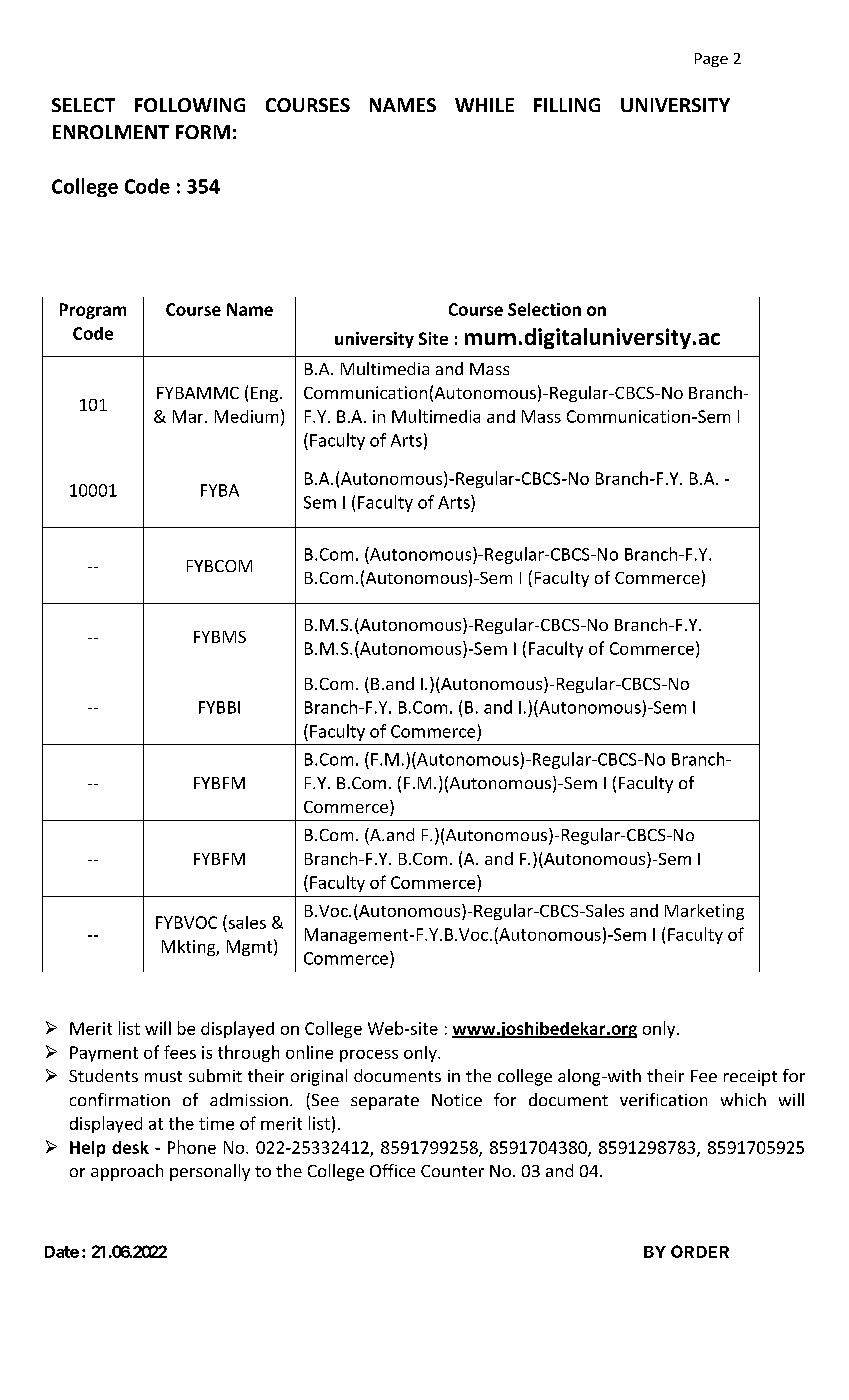  I want to click on Eng, so click(264, 394).
